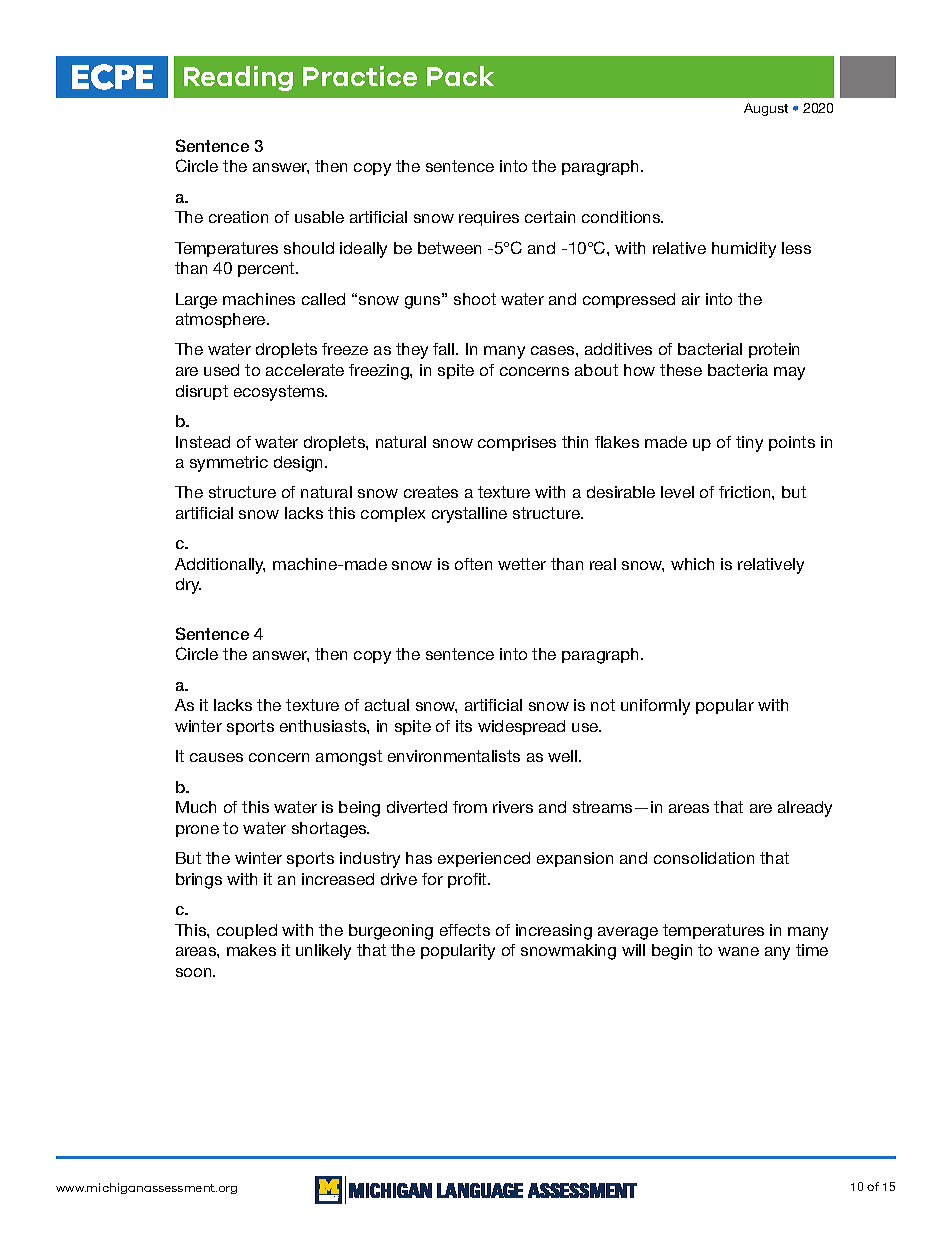 The width and height of the page is (952, 1233). What do you see at coordinates (517, 443) in the page?
I see `comprises` at bounding box center [517, 443].
